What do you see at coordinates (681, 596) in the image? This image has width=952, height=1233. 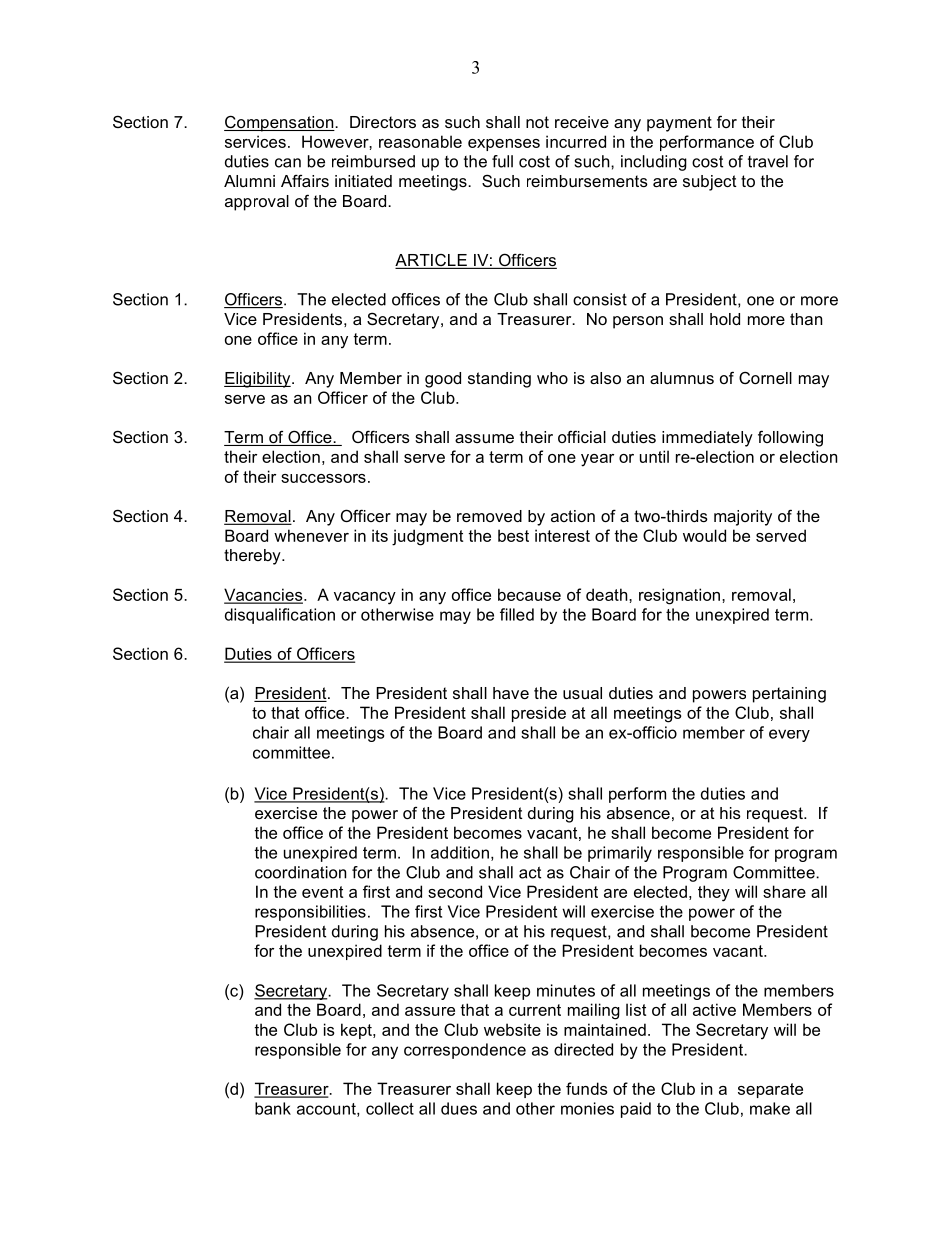 I see `resignation` at bounding box center [681, 596].
